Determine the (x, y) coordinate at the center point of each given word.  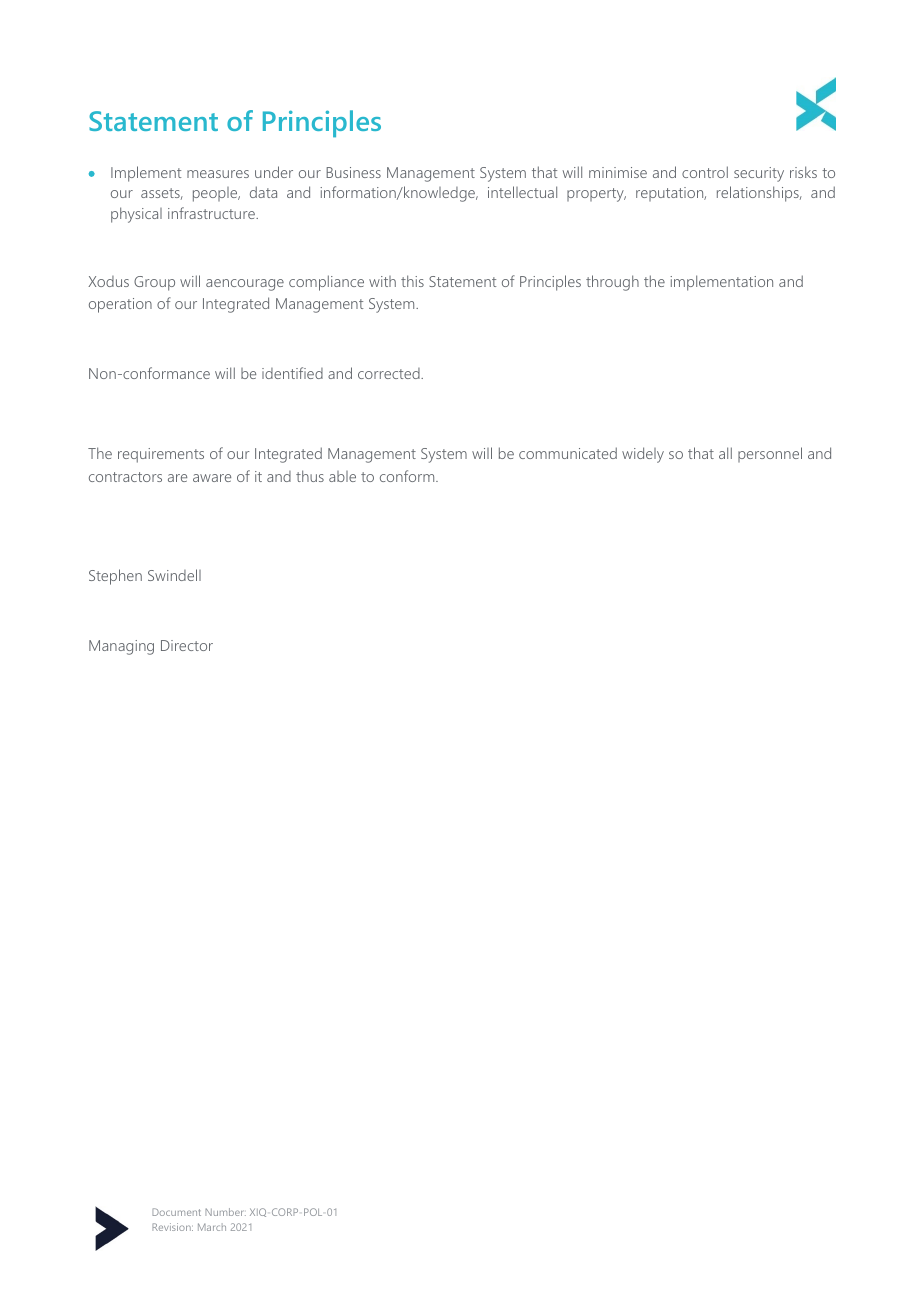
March (212, 1227)
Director (187, 645)
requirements (161, 455)
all (725, 453)
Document (176, 1212)
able (342, 476)
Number (225, 1212)
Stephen (115, 577)
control (705, 172)
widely (643, 455)
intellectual (522, 192)
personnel (770, 454)
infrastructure (212, 213)
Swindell (174, 575)
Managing (121, 647)
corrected (390, 373)
